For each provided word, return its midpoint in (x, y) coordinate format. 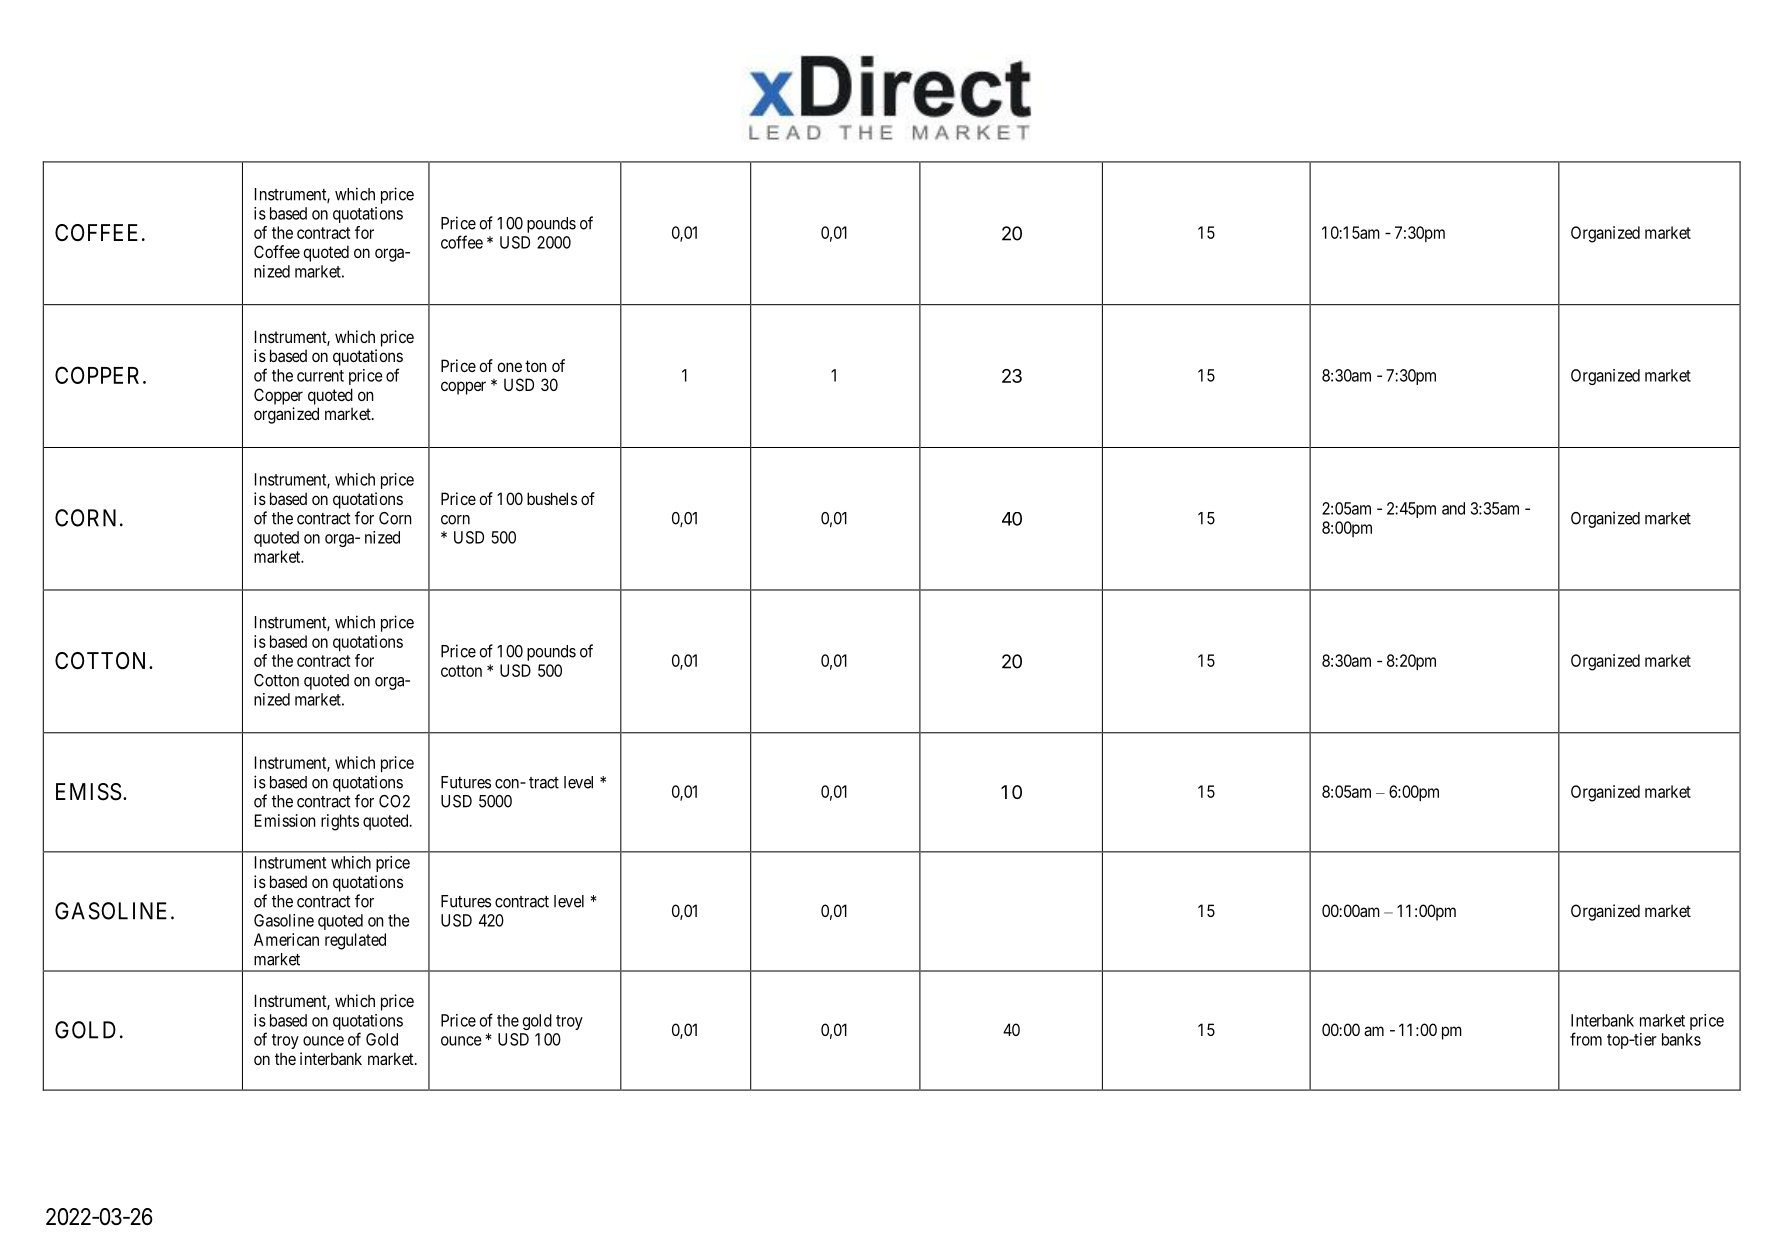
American (286, 939)
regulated (355, 941)
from (1586, 1039)
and (1453, 508)
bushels (552, 498)
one (509, 367)
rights (340, 822)
